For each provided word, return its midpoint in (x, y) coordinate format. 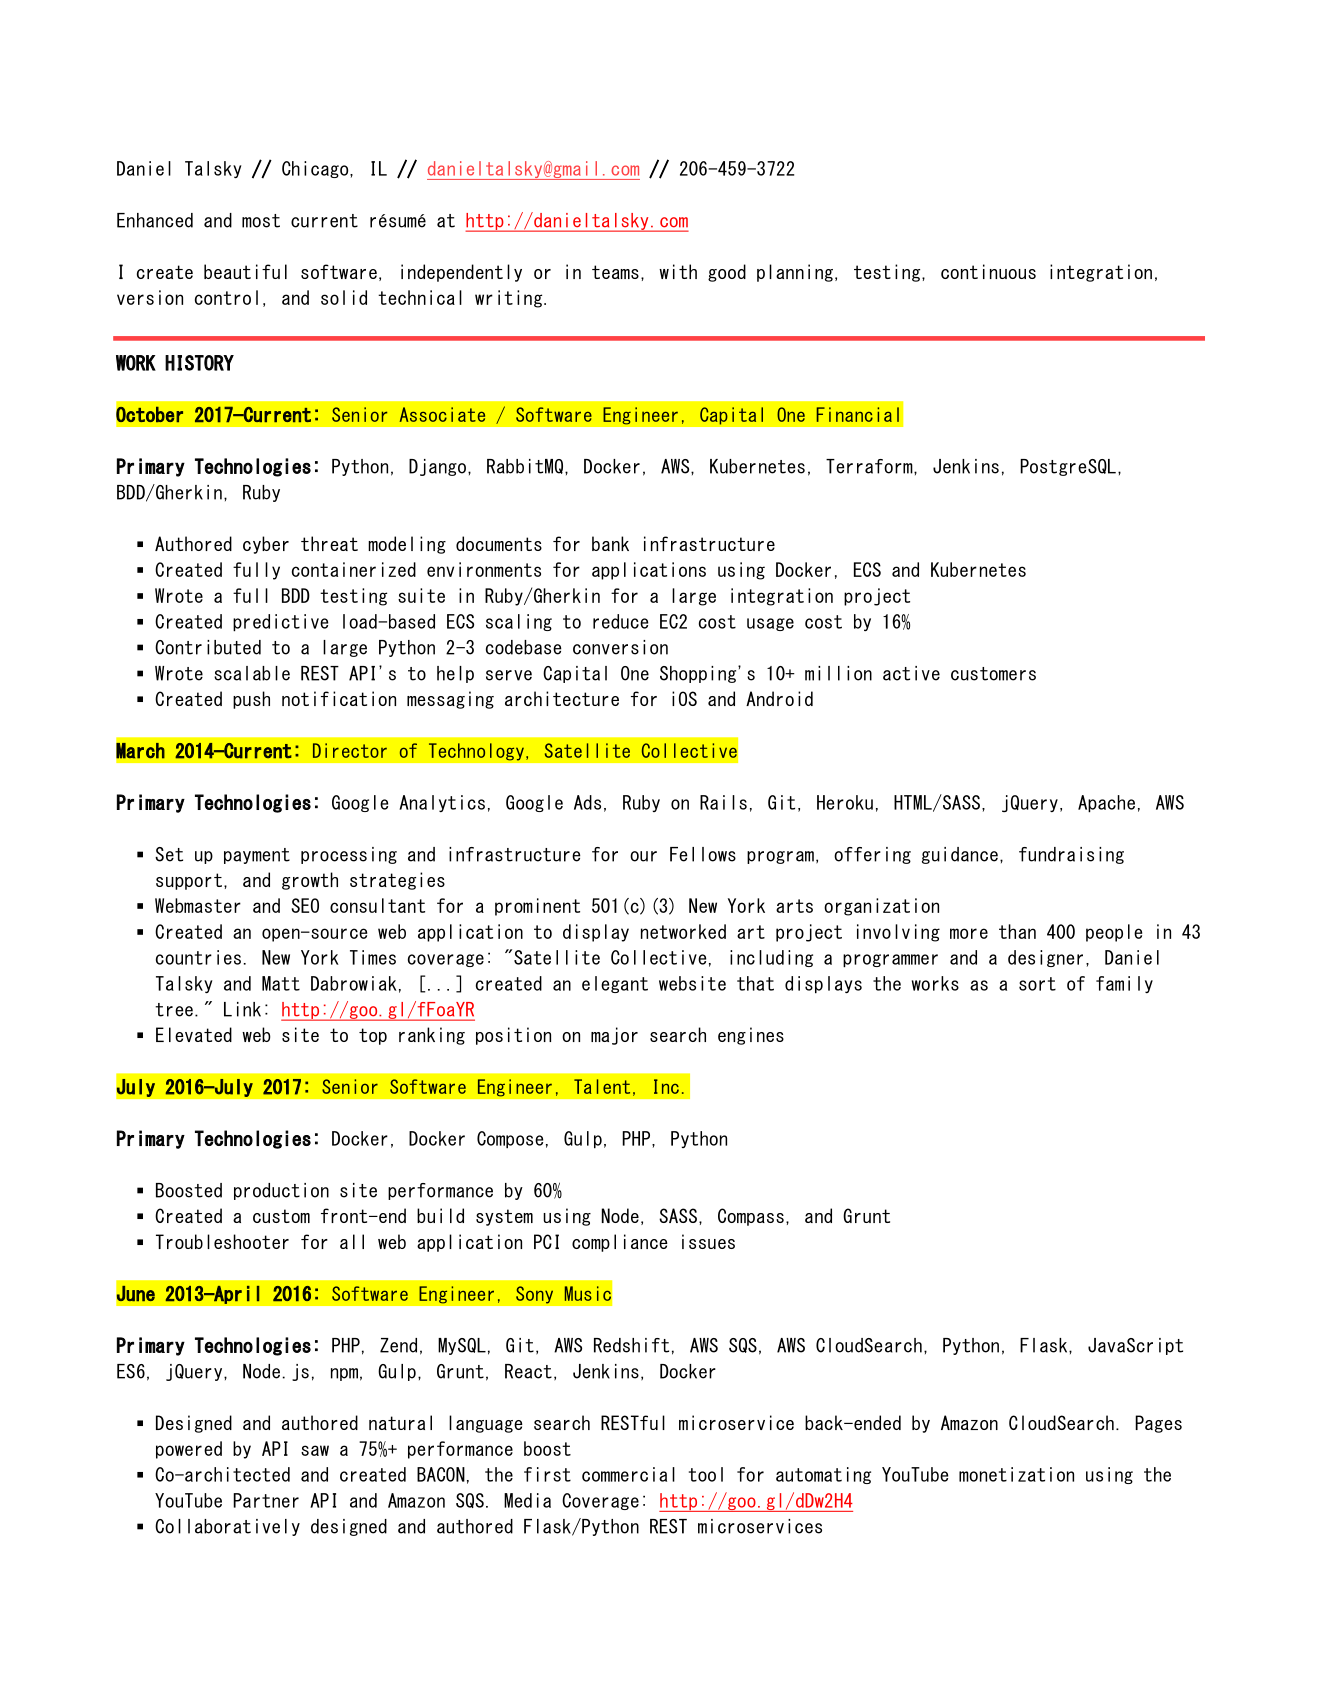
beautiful (245, 271)
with (678, 271)
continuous (988, 271)
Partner (266, 1500)
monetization (1016, 1474)
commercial (628, 1474)
